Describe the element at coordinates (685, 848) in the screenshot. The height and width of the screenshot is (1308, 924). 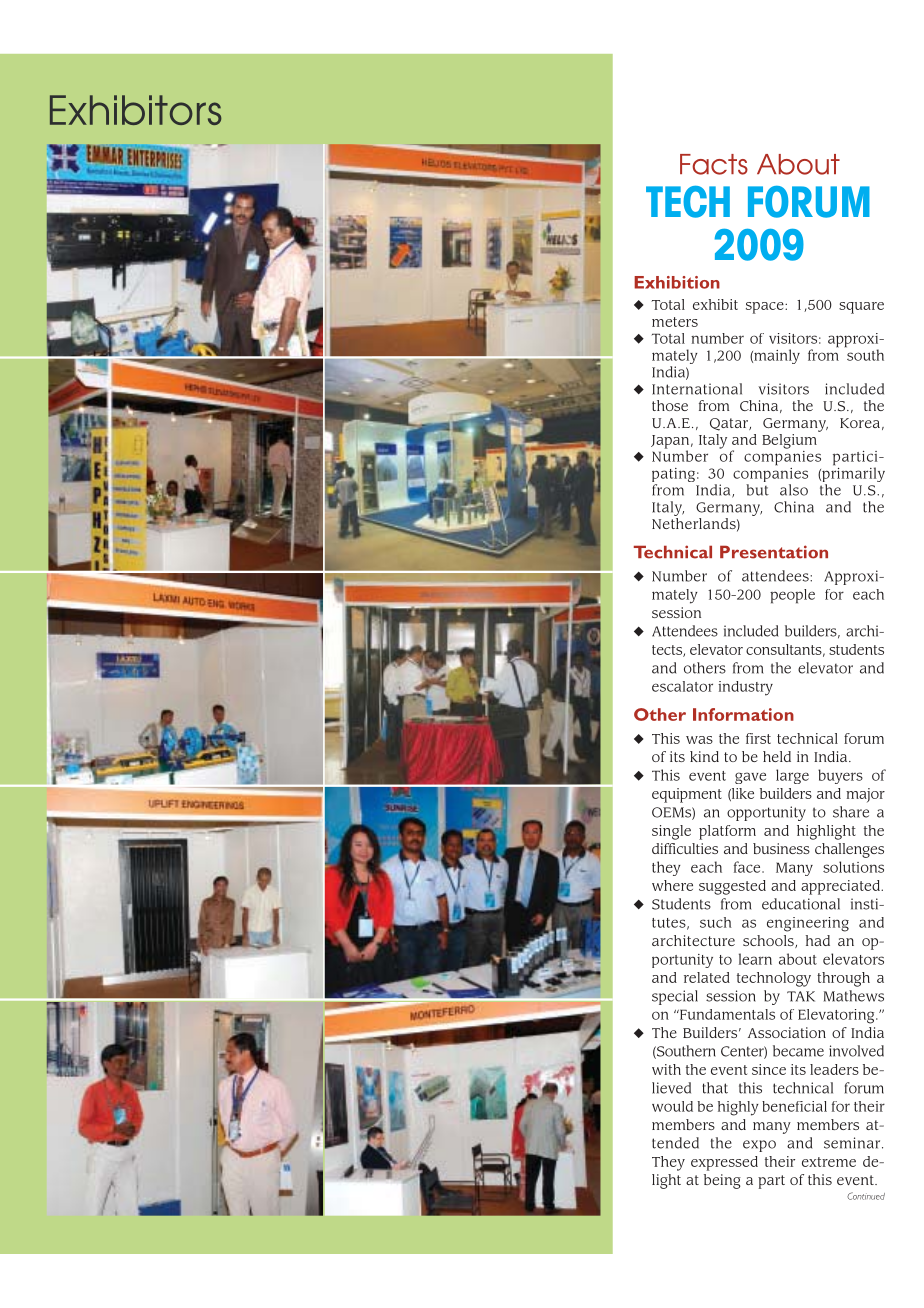
I see `difficulties` at that location.
